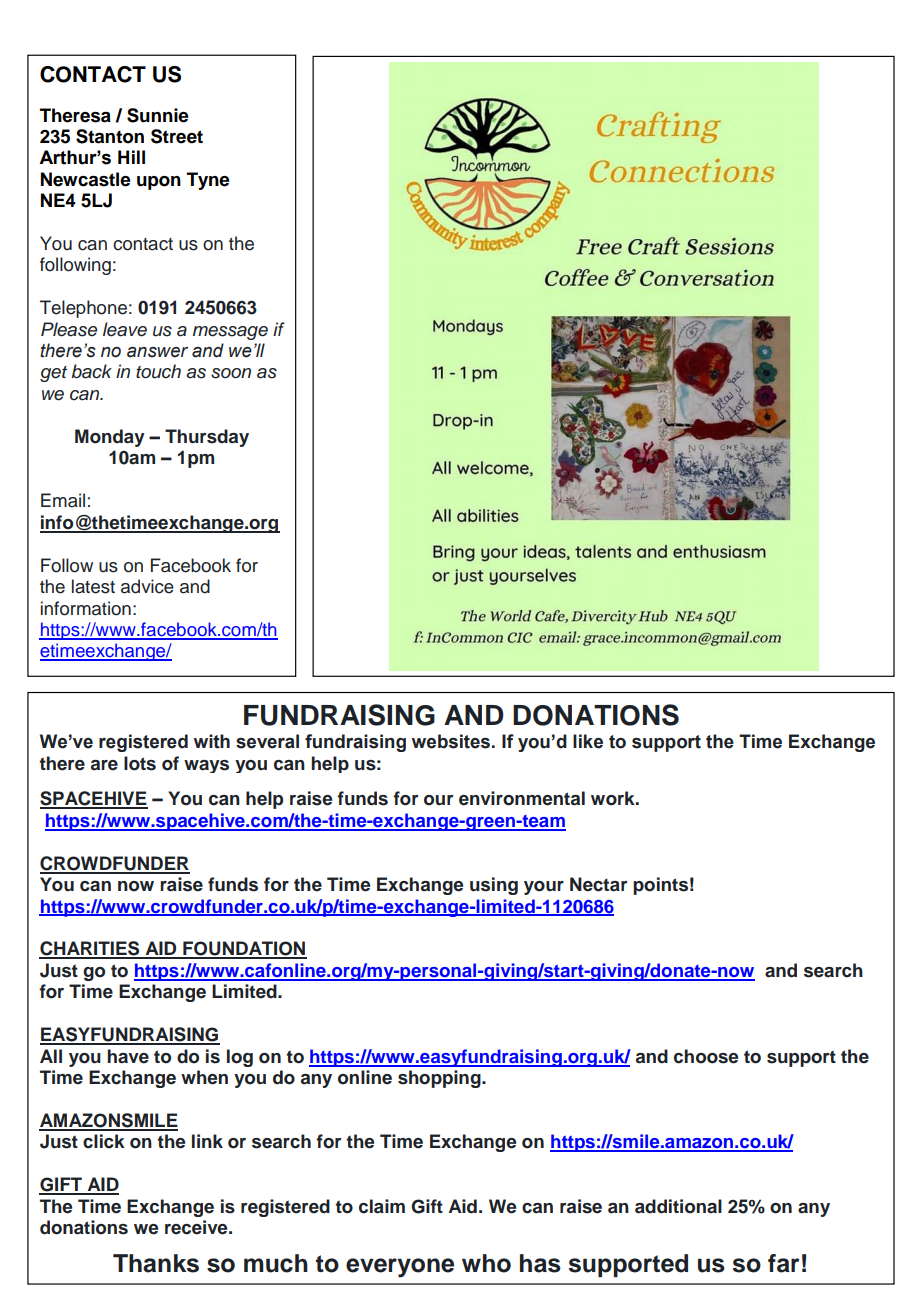  I want to click on Thanks, so click(156, 1263).
